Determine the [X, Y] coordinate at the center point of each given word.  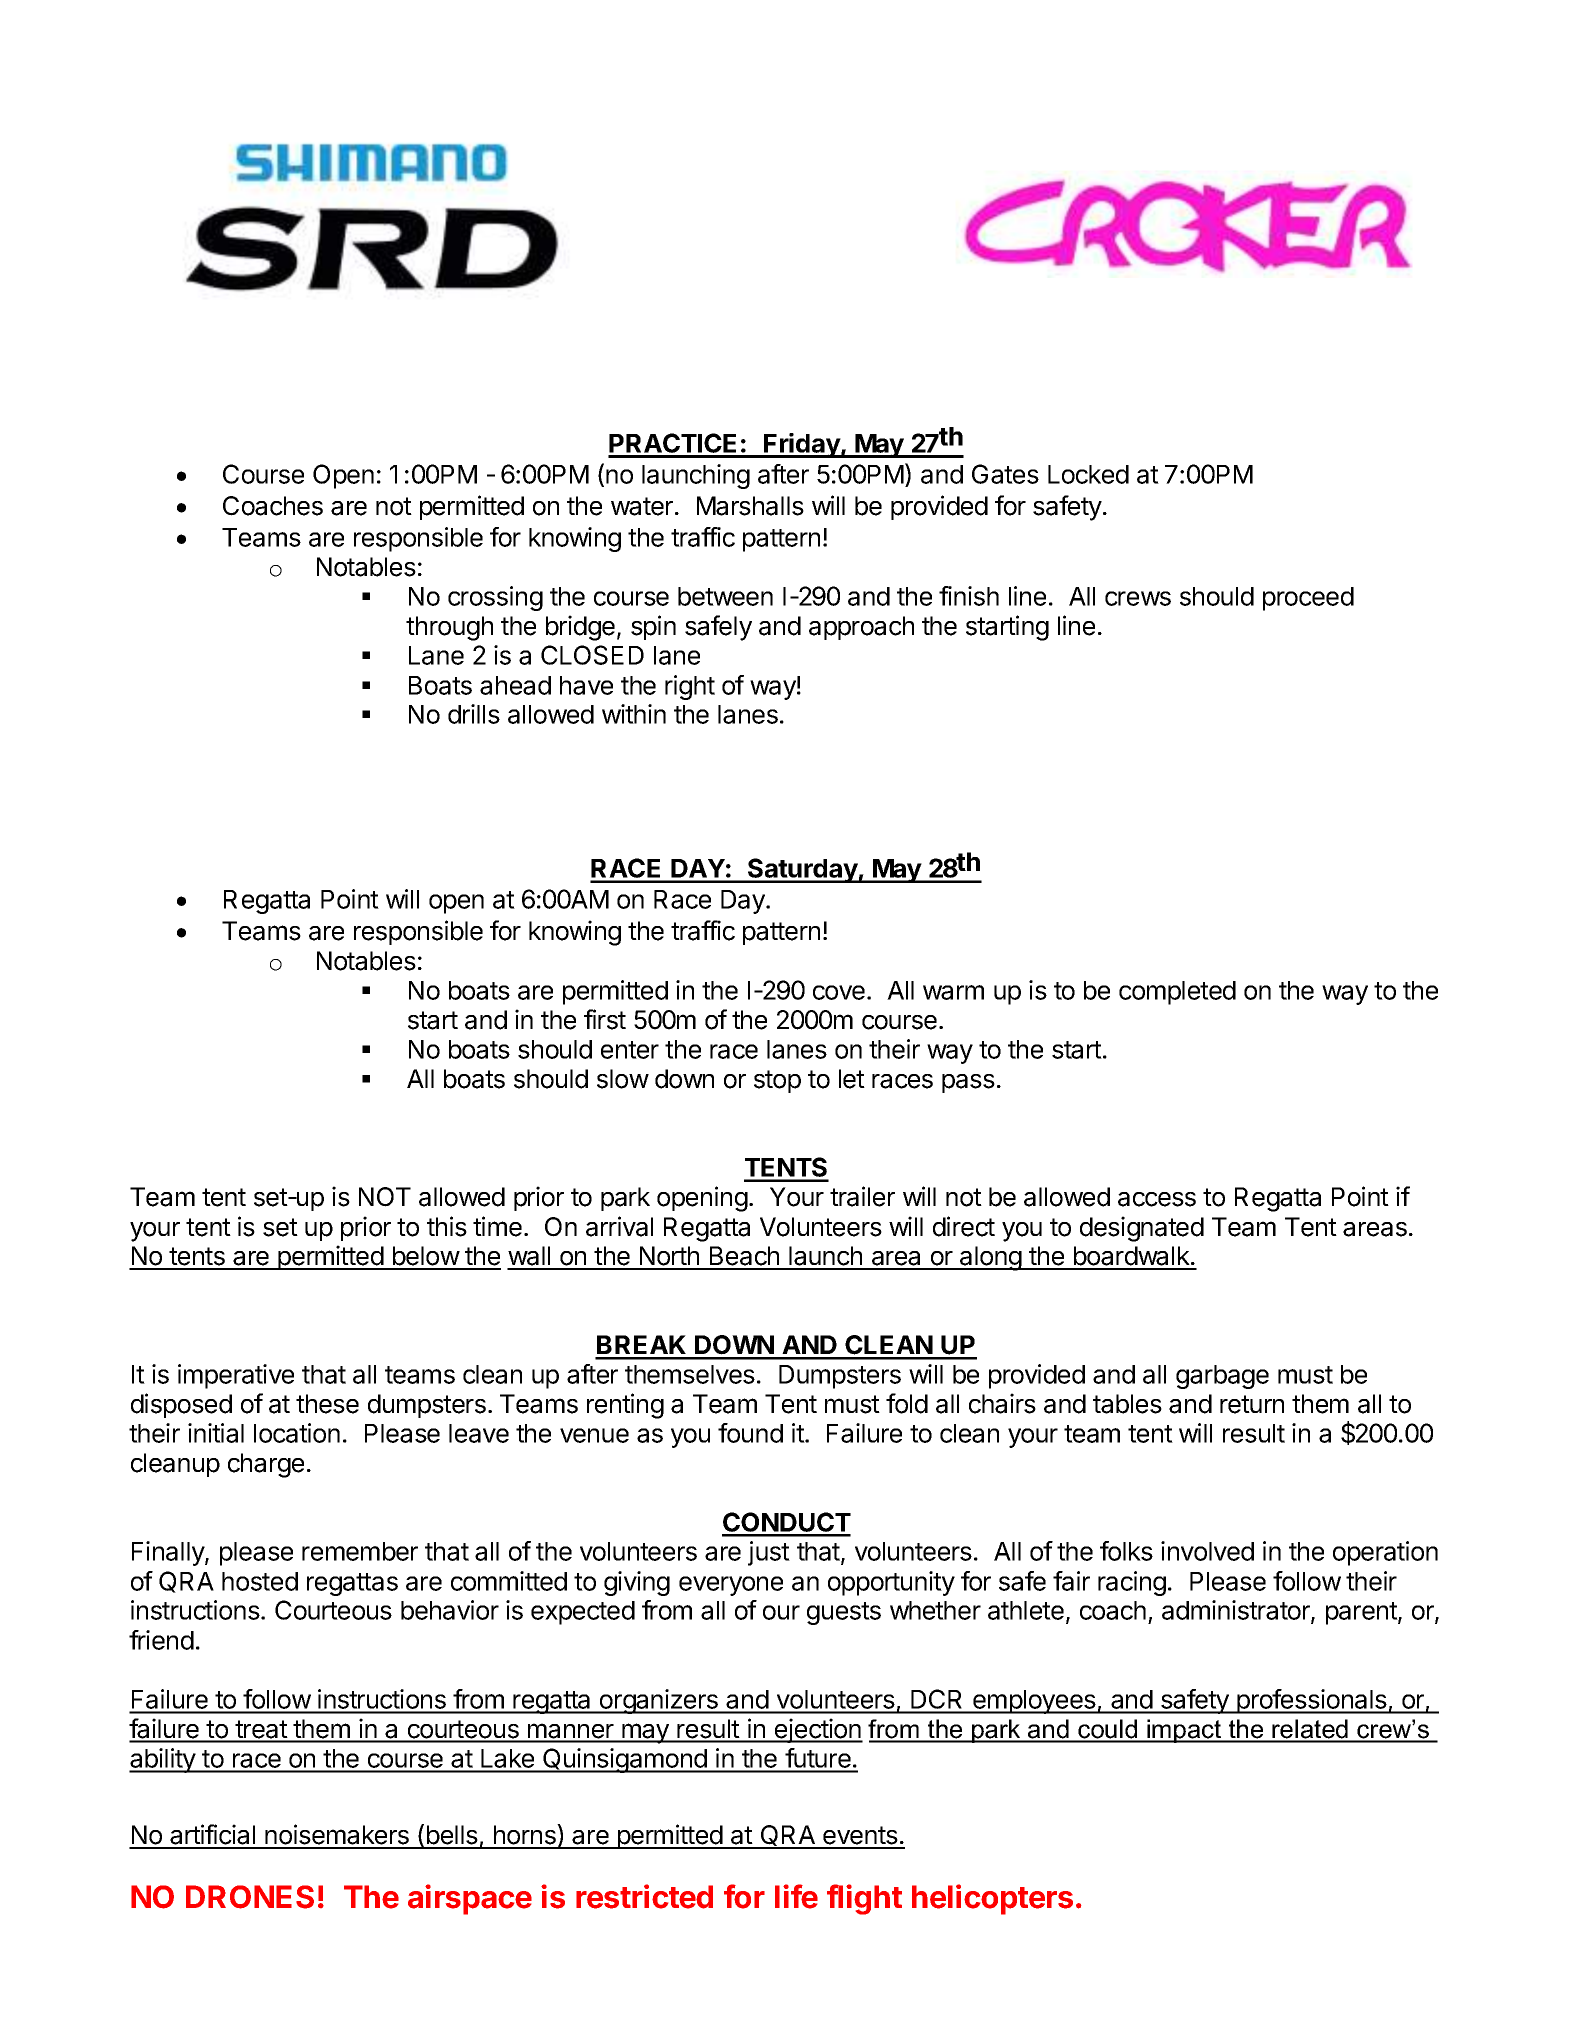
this [447, 1226]
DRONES [250, 1897]
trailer [862, 1196]
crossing [495, 598]
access [1157, 1199]
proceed [1308, 599]
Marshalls [750, 506]
